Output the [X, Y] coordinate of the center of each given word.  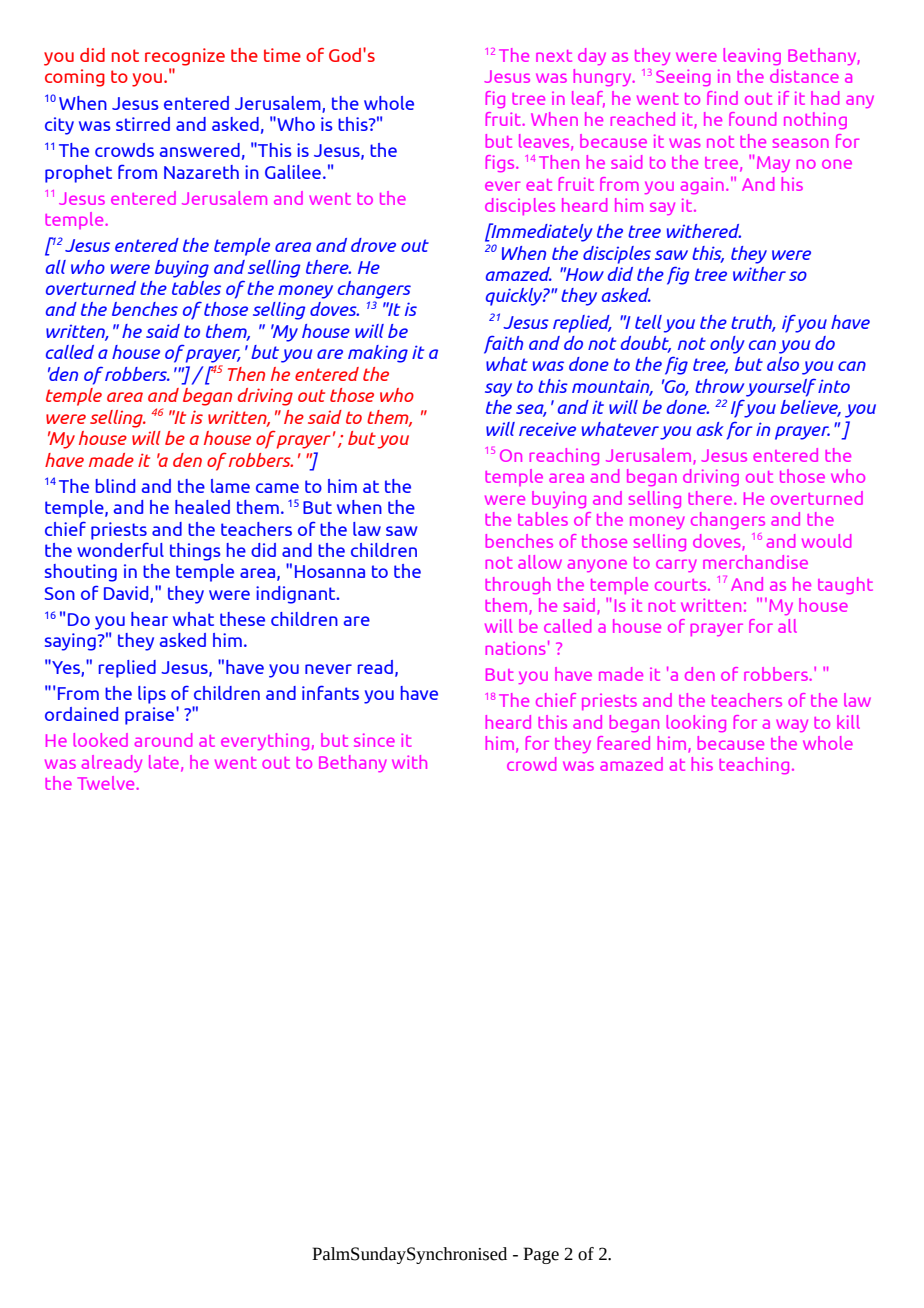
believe [810, 408]
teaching [754, 765]
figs [501, 163]
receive [547, 429]
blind [115, 486]
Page [541, 1255]
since [374, 740]
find [722, 98]
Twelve [107, 783]
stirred [143, 124]
